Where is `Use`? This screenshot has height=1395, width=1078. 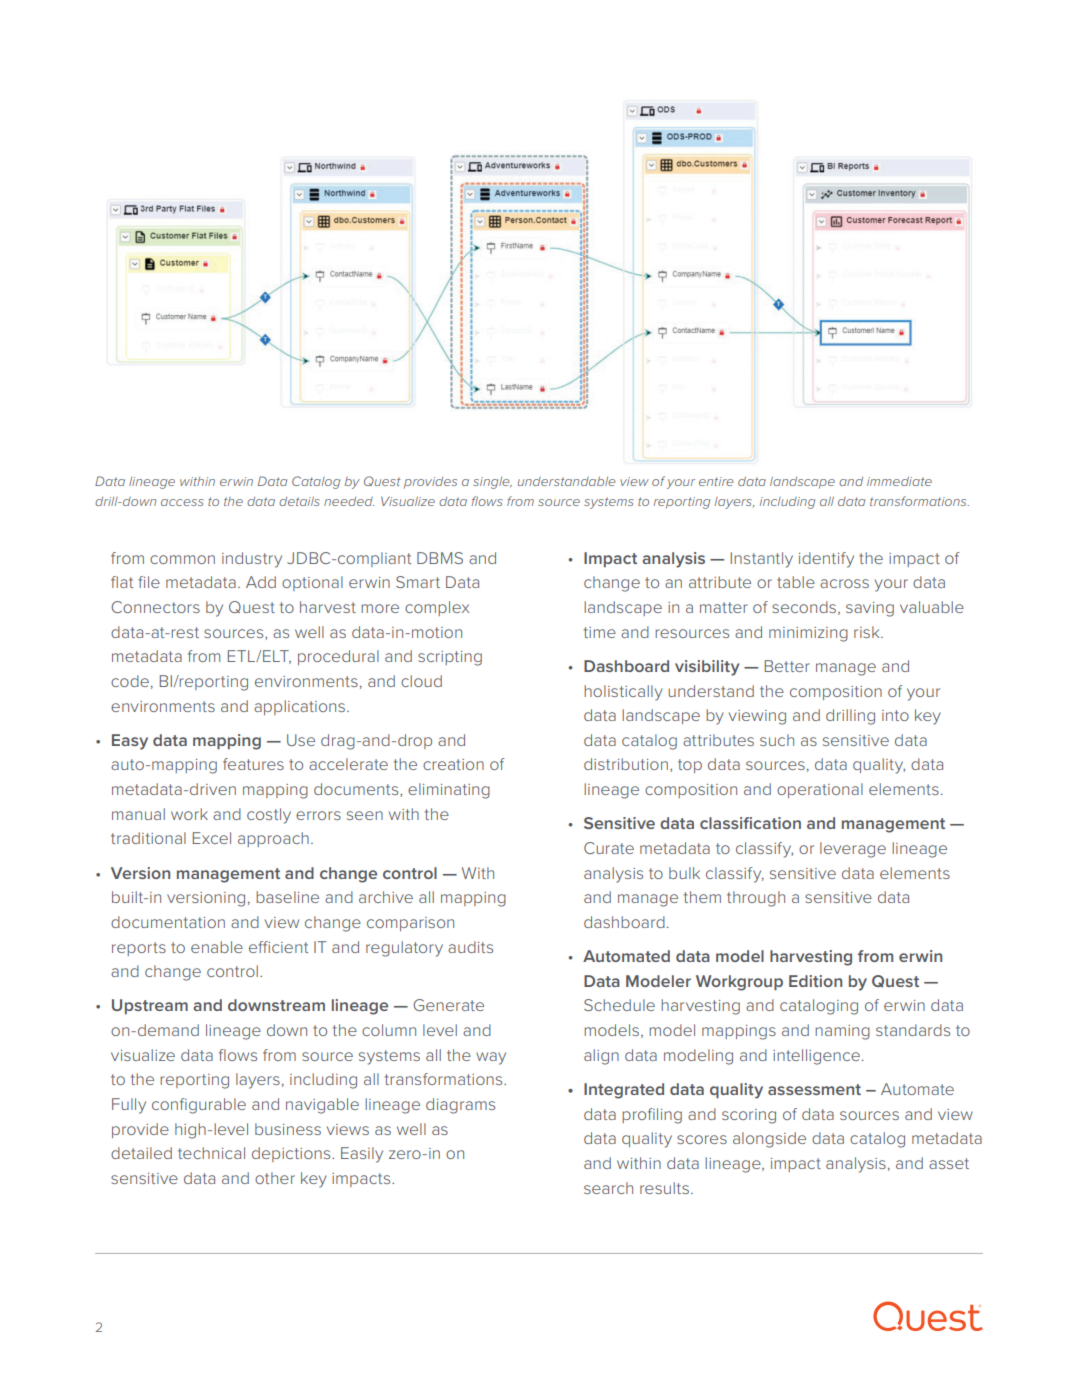 Use is located at coordinates (301, 740).
